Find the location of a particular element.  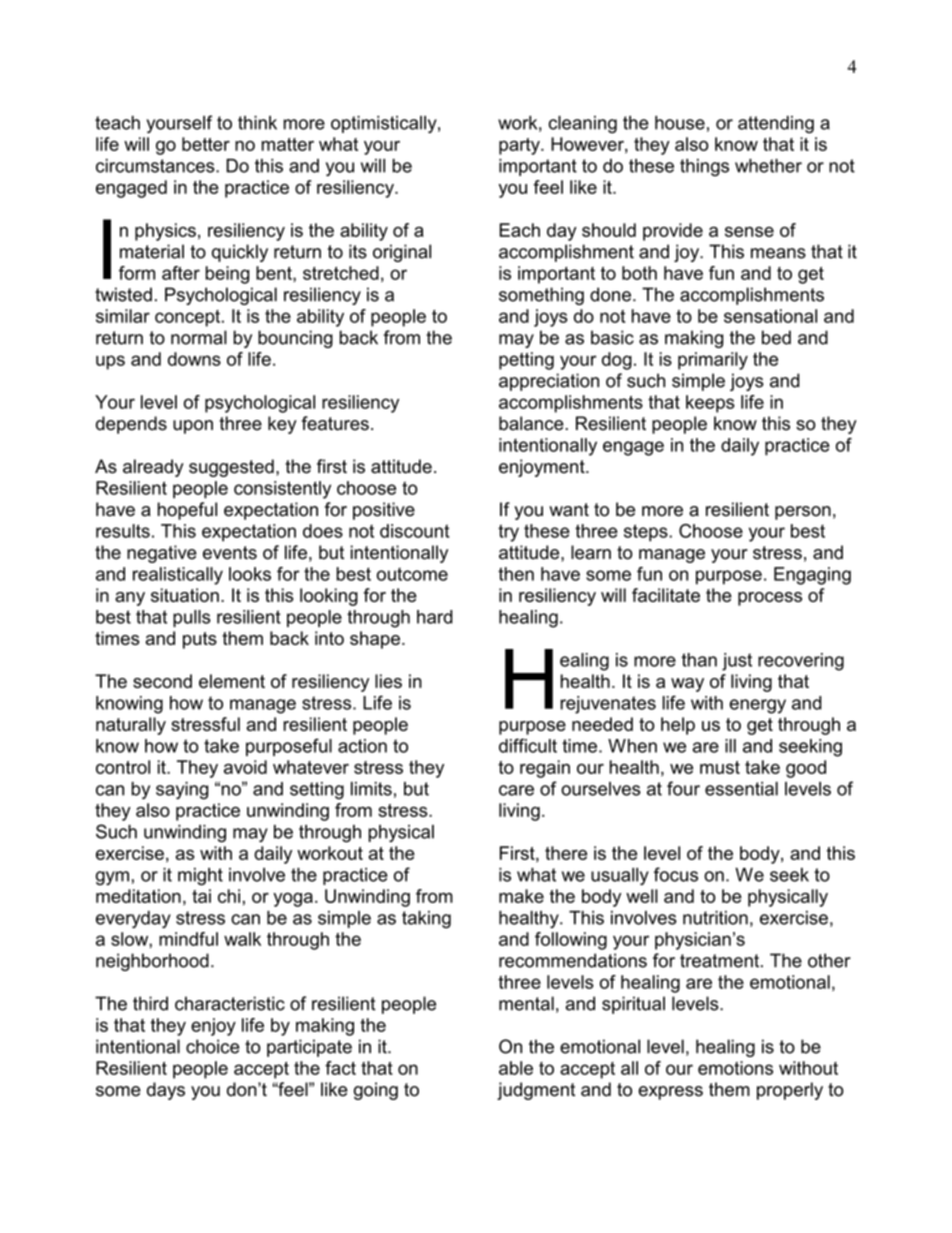

choice is located at coordinates (213, 1046).
